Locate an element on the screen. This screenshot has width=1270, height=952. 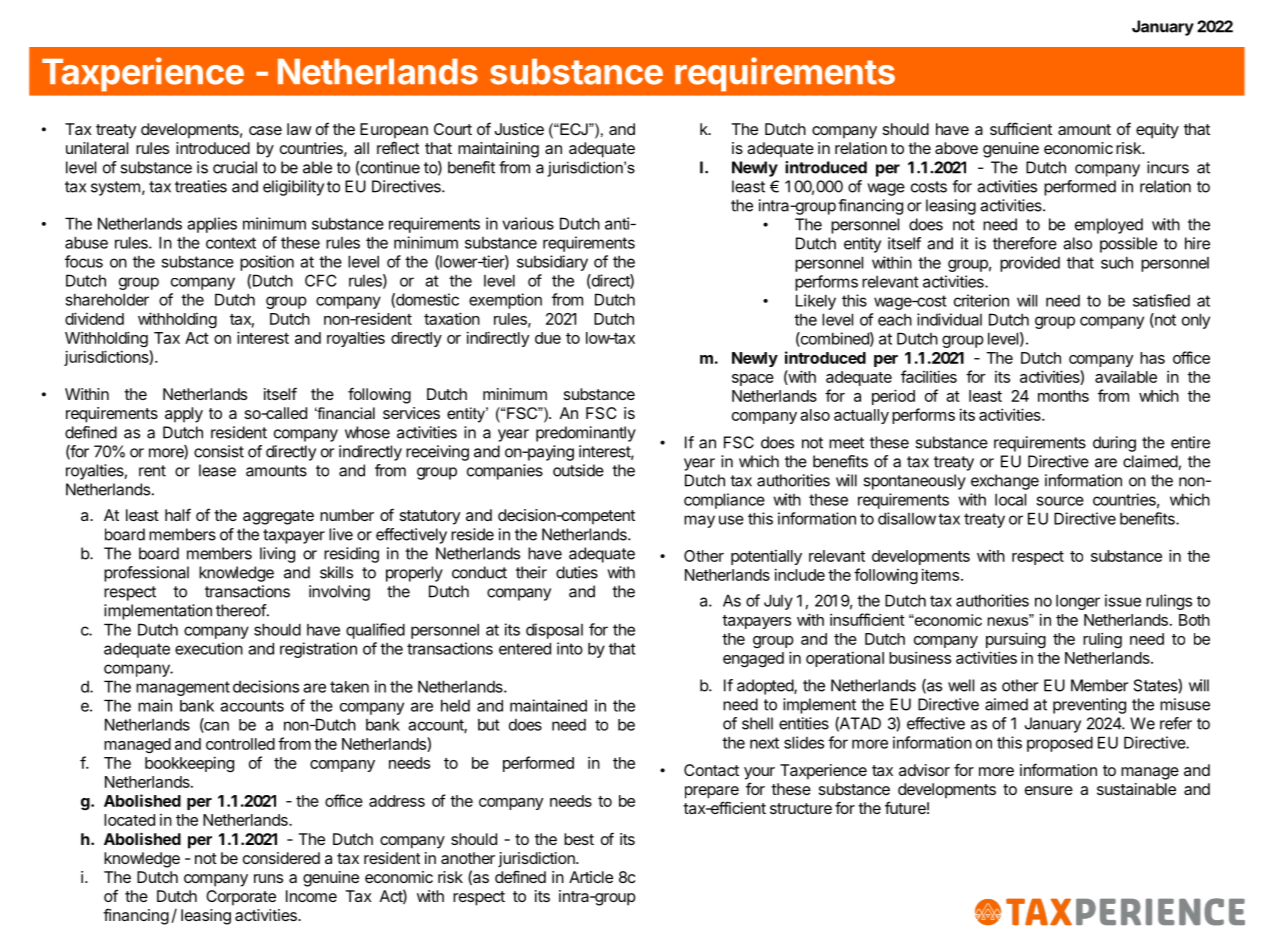
due is located at coordinates (548, 338).
